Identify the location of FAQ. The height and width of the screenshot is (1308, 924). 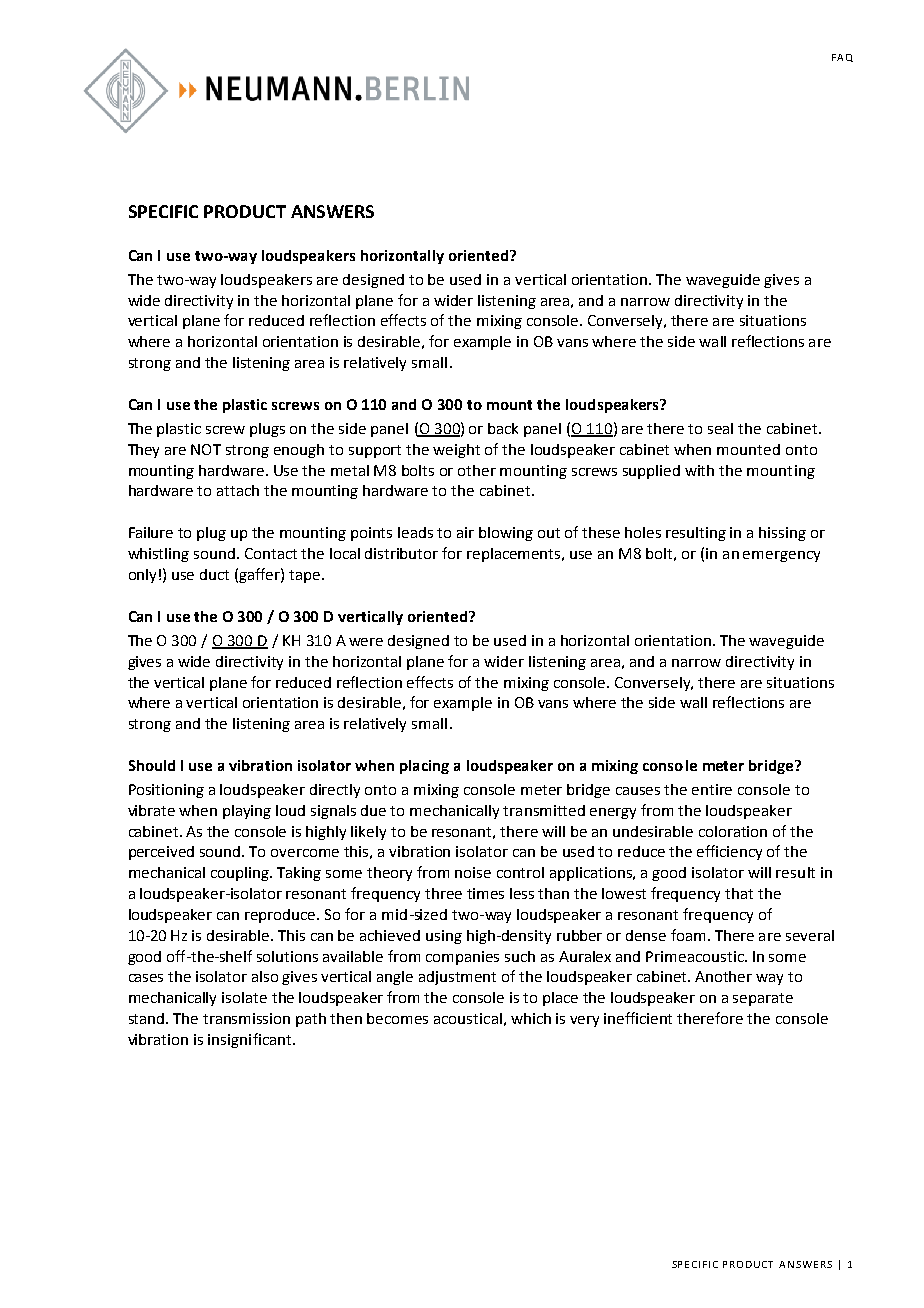
(842, 58).
